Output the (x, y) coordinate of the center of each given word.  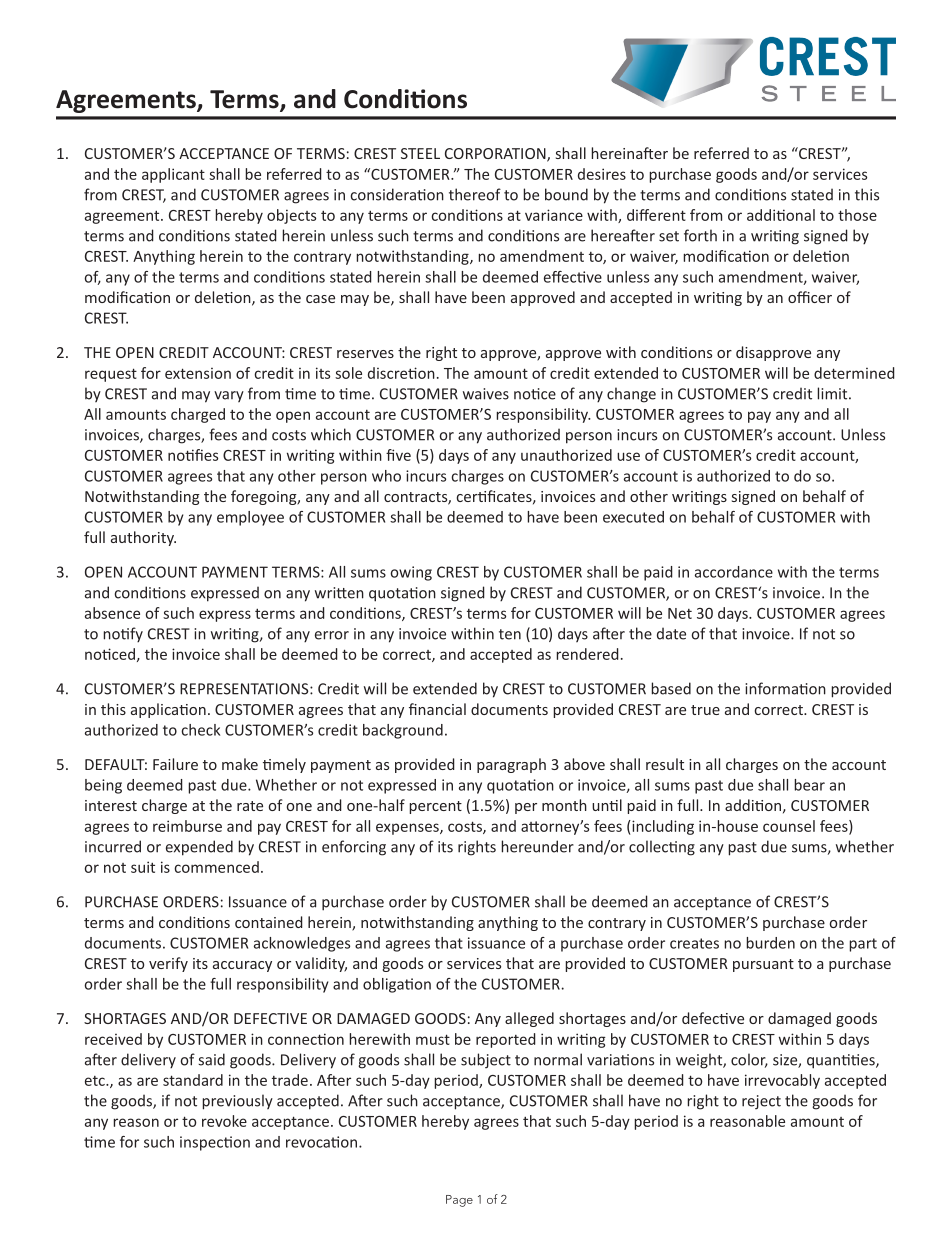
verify (168, 964)
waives (486, 394)
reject (761, 1102)
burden (770, 943)
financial (437, 709)
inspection (215, 1143)
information (785, 688)
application (168, 710)
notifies (193, 455)
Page (459, 1201)
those (857, 215)
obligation (397, 985)
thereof (475, 194)
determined (854, 373)
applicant (173, 175)
